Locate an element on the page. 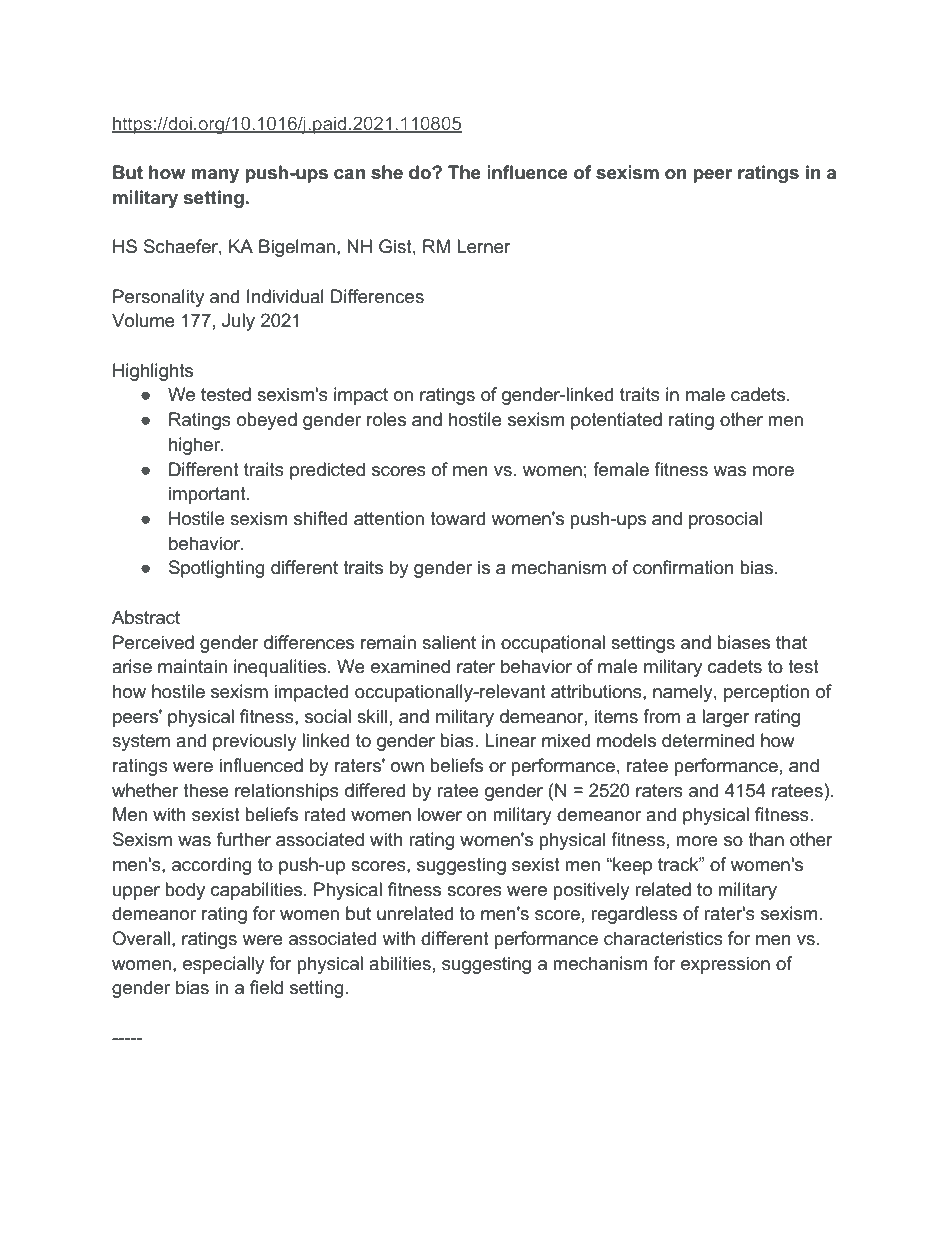 The image size is (952, 1233). she is located at coordinates (387, 172).
